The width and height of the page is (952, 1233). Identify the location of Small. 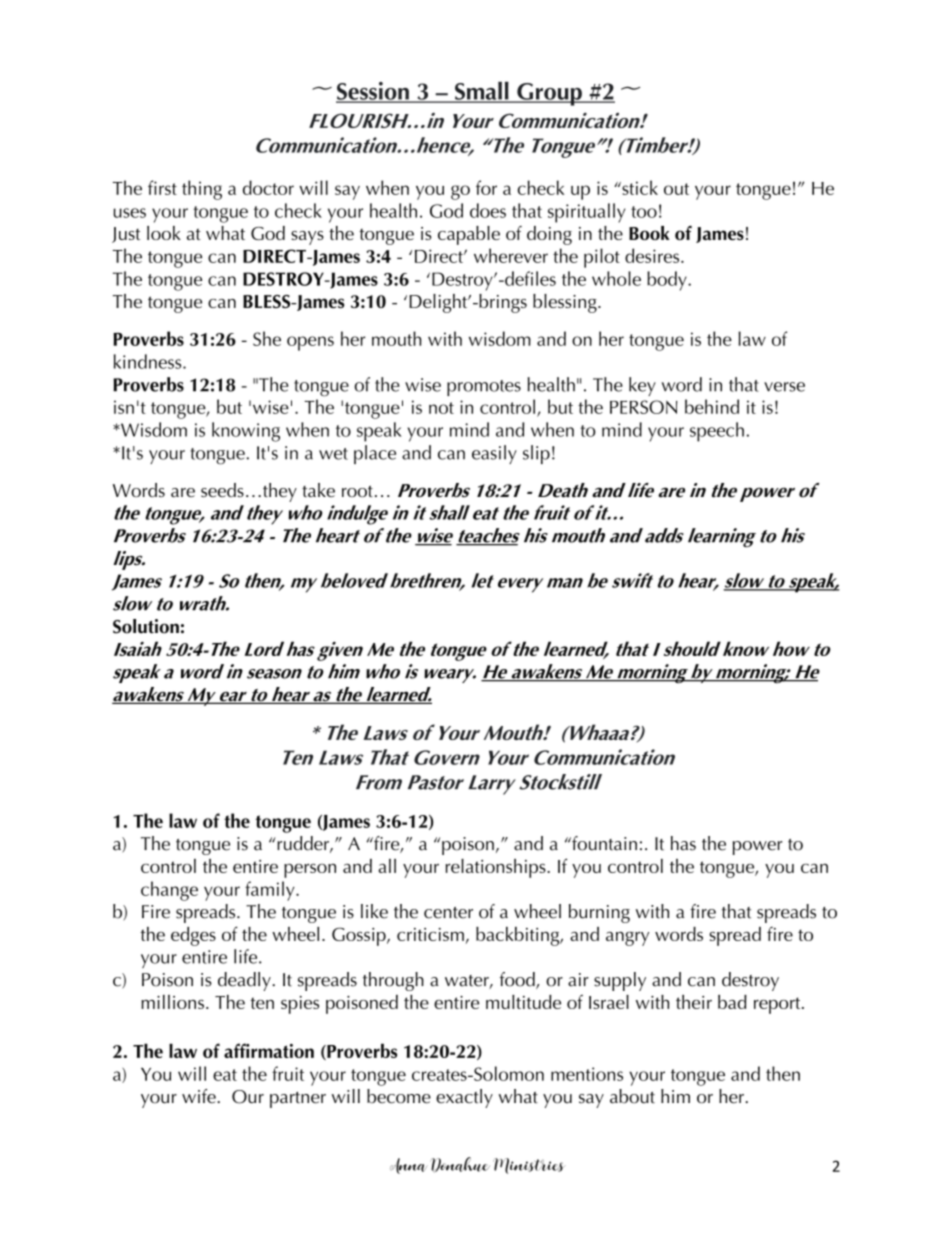
(481, 91).
